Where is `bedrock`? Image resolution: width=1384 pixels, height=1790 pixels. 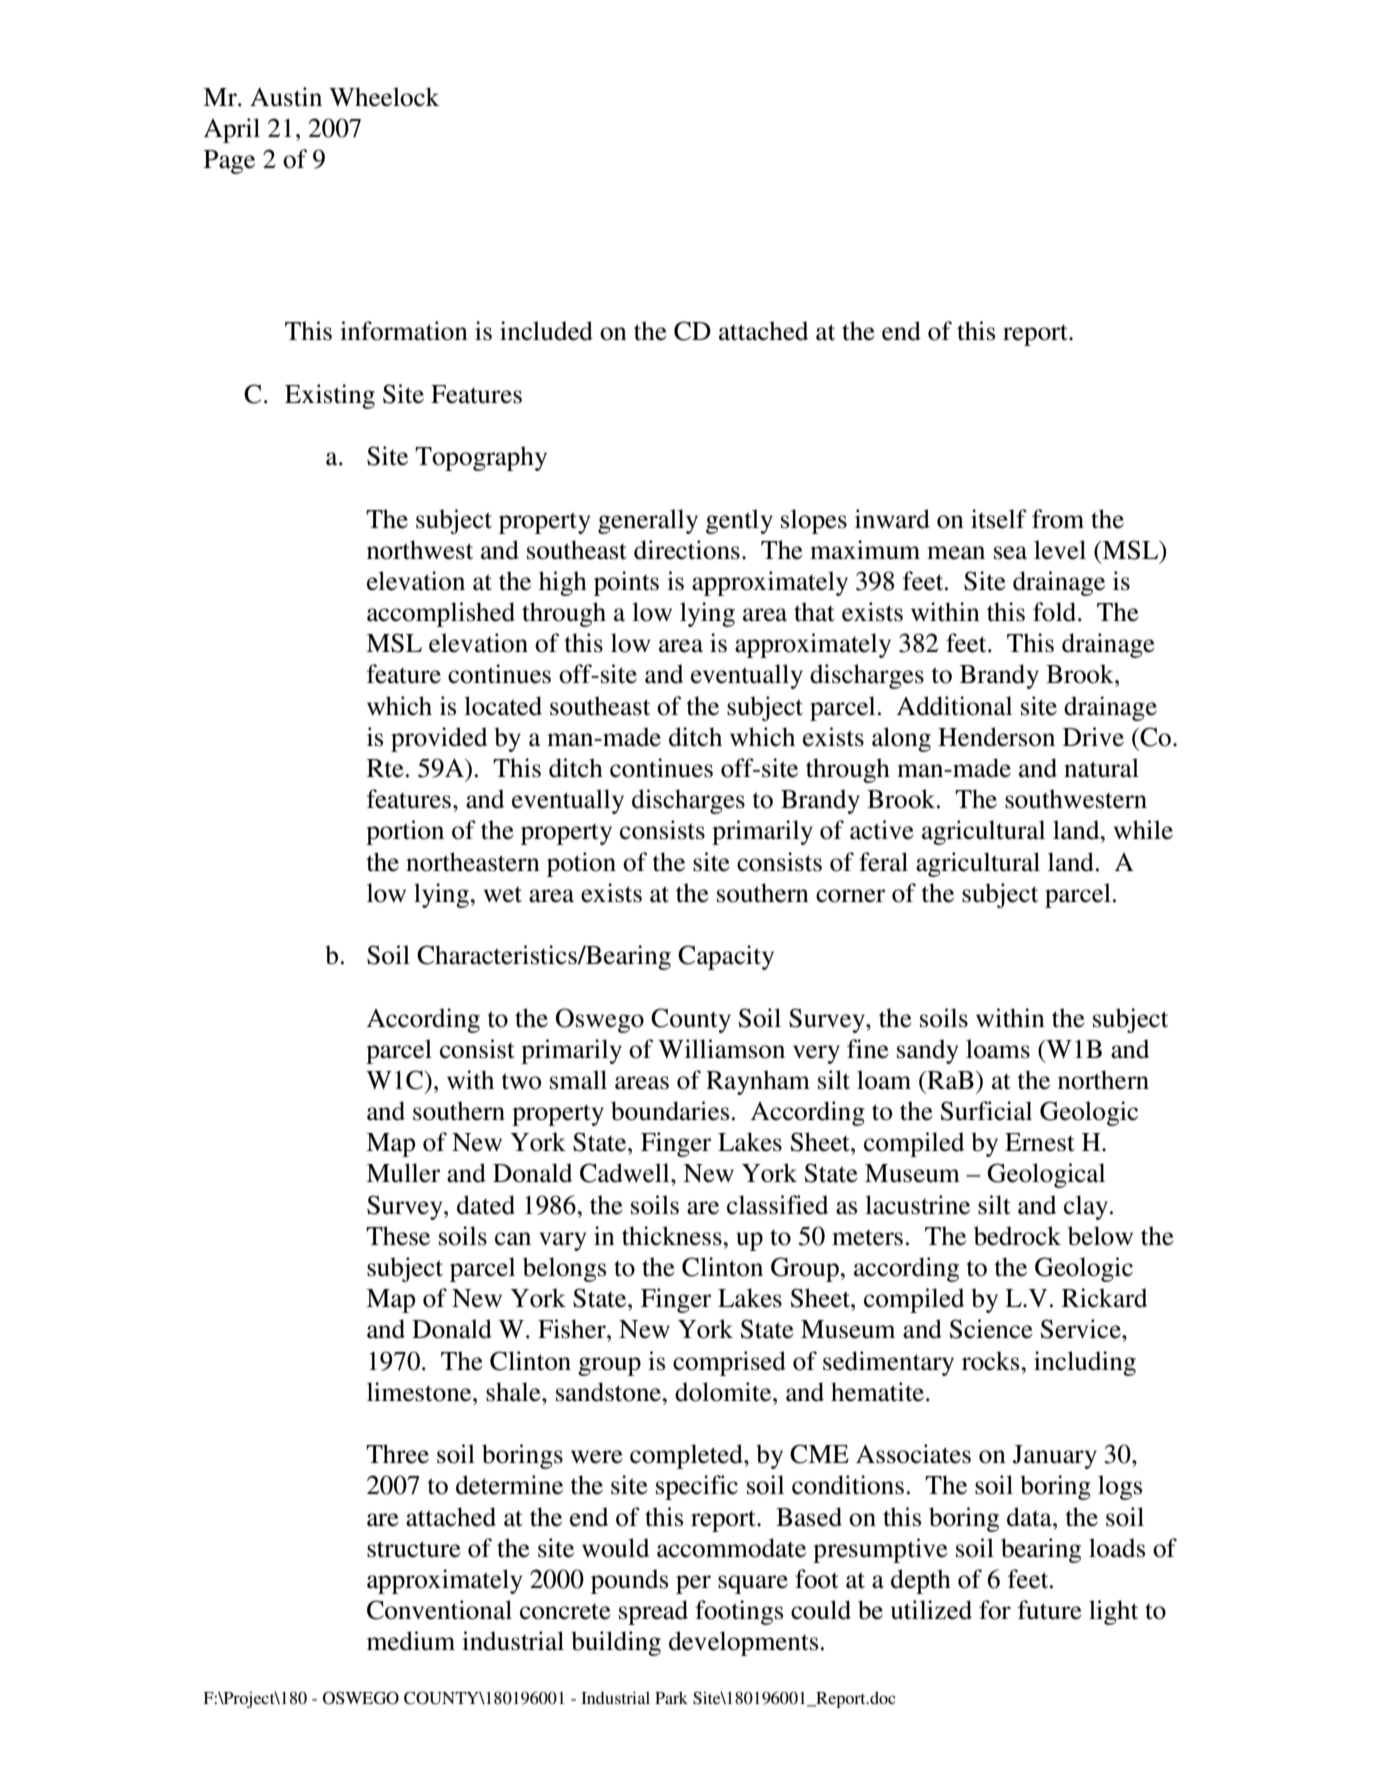
bedrock is located at coordinates (1017, 1236).
